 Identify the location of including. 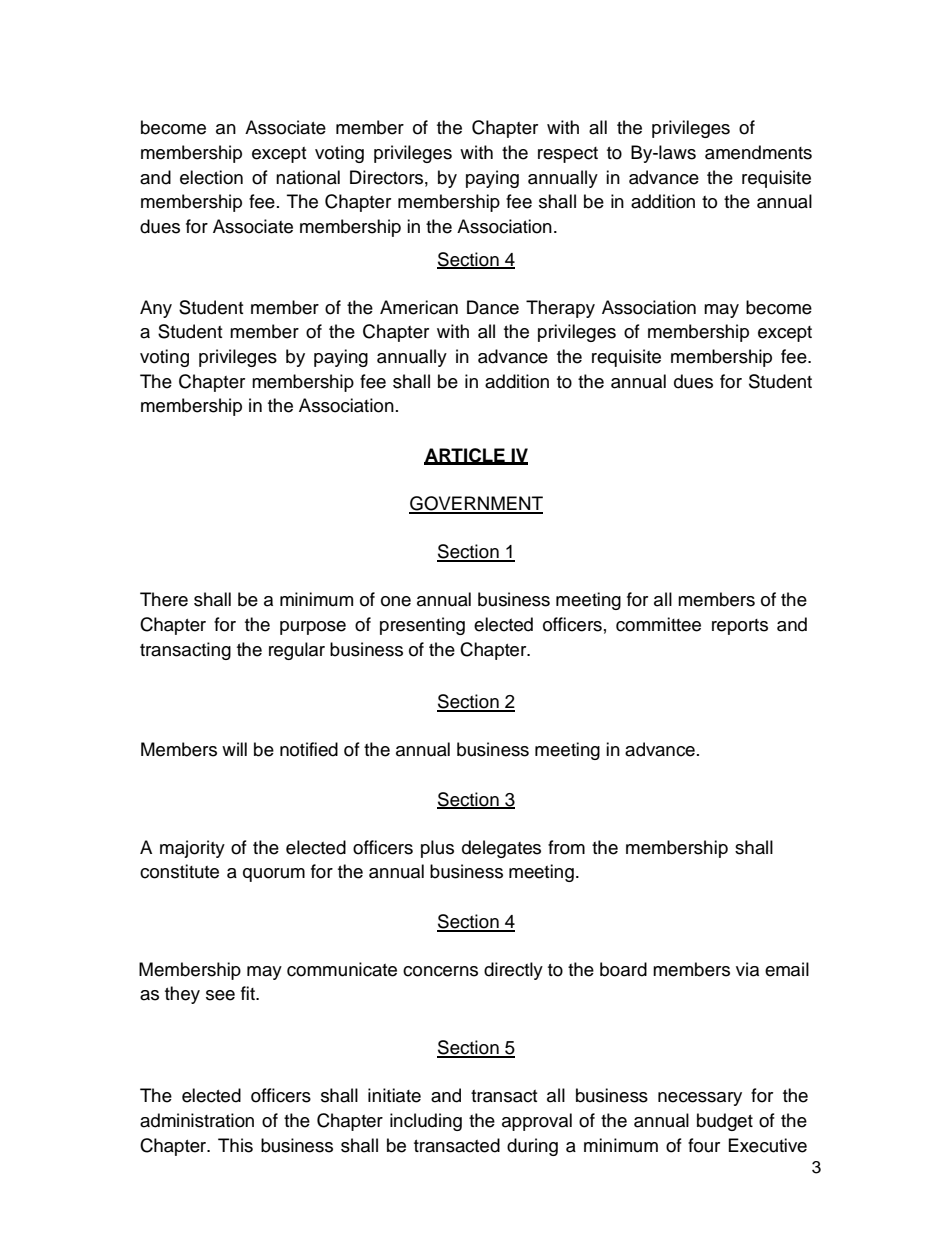
(426, 1122).
